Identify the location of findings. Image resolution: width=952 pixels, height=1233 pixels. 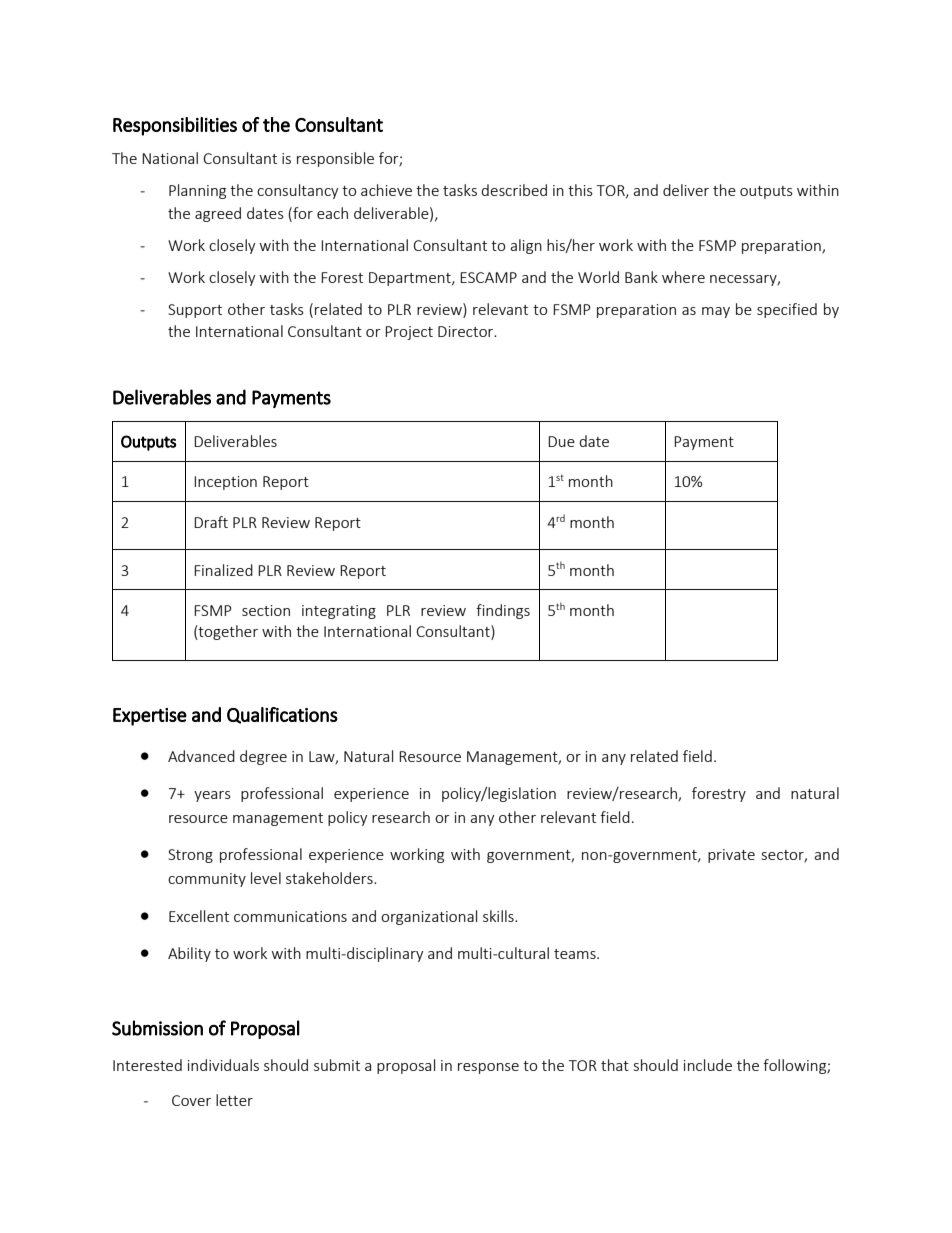
(503, 611).
